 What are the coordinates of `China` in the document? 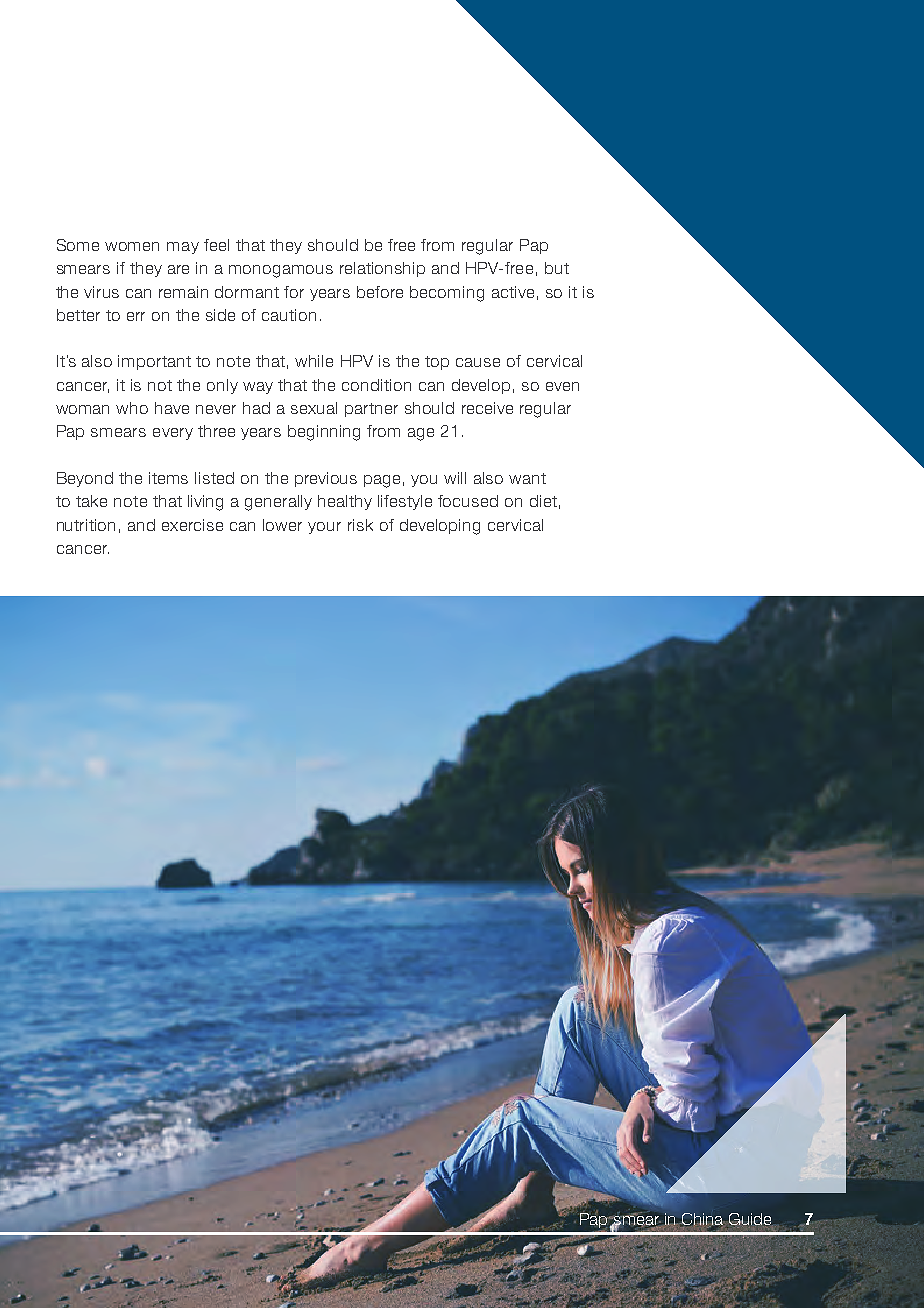 It's located at (702, 1220).
